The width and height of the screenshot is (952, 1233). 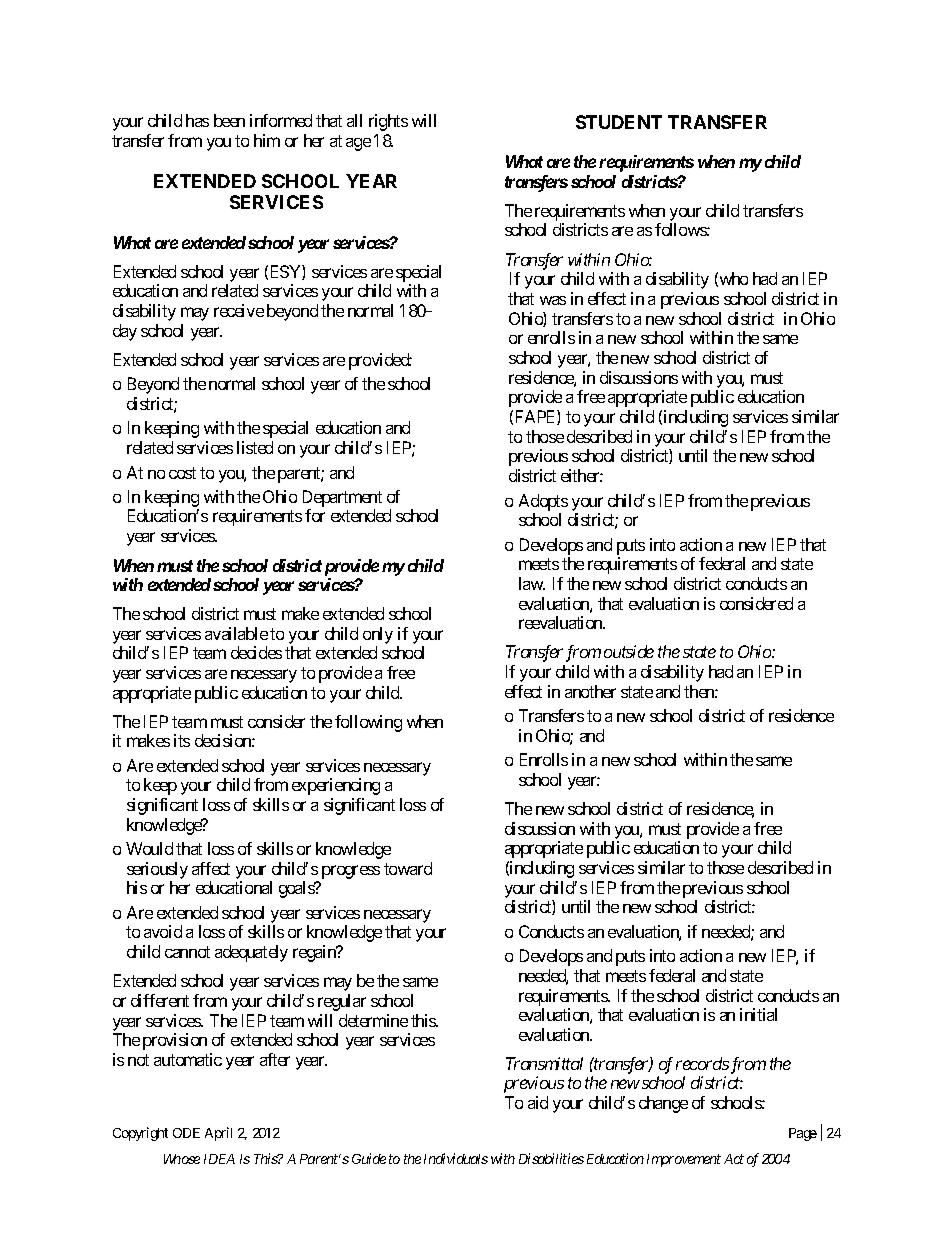 What do you see at coordinates (408, 868) in the screenshot?
I see `toward` at bounding box center [408, 868].
